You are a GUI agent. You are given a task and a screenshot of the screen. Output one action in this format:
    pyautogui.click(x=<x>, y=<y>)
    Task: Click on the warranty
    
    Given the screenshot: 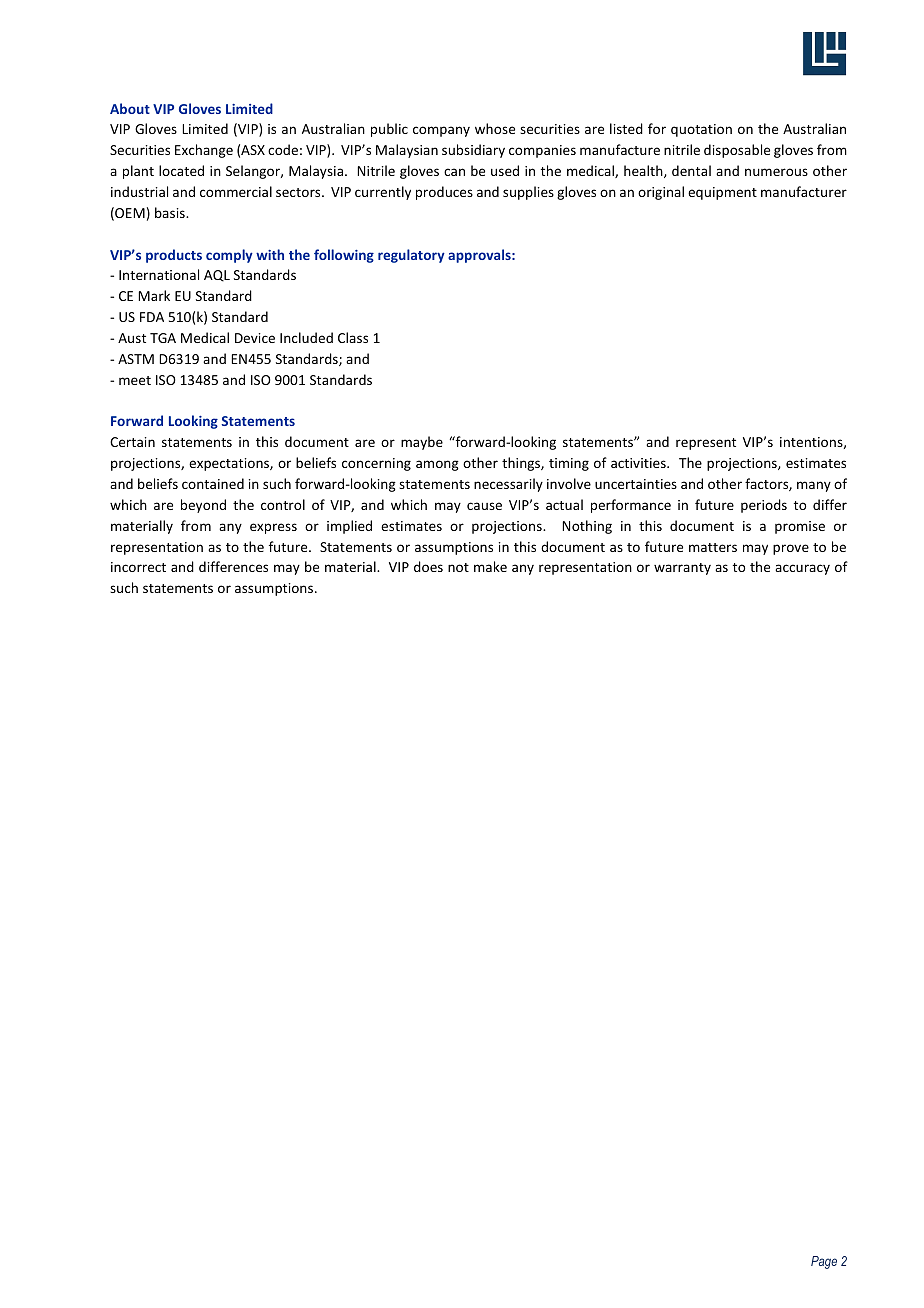 What is the action you would take?
    pyautogui.click(x=682, y=569)
